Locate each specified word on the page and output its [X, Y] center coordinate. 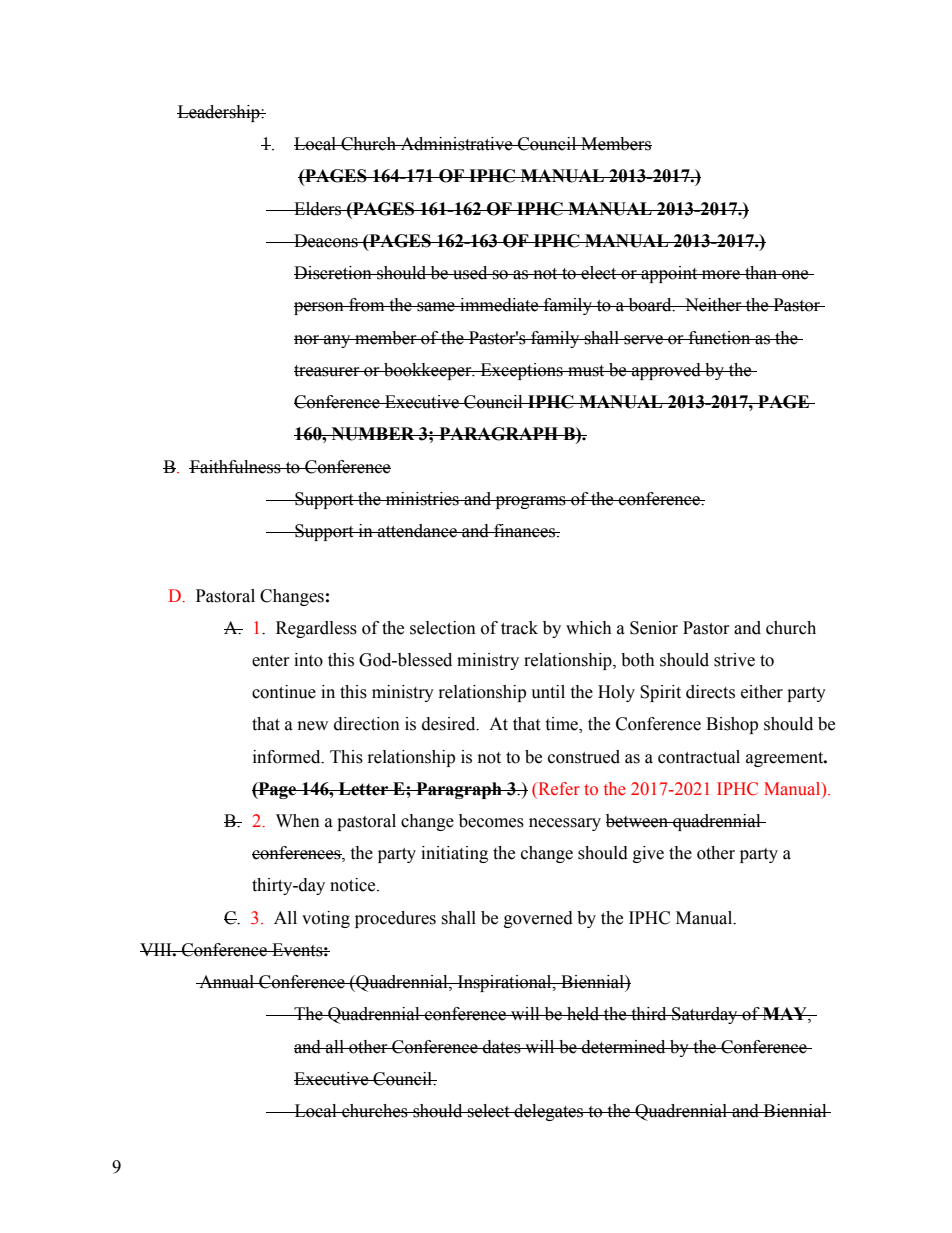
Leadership [219, 113]
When [298, 821]
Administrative [456, 144]
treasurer [328, 371]
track [519, 628]
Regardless [316, 629]
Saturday [705, 1015]
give [648, 854]
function [719, 338]
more [721, 275]
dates [502, 1047]
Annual [226, 982]
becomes [491, 821]
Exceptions [521, 371]
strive [734, 660]
